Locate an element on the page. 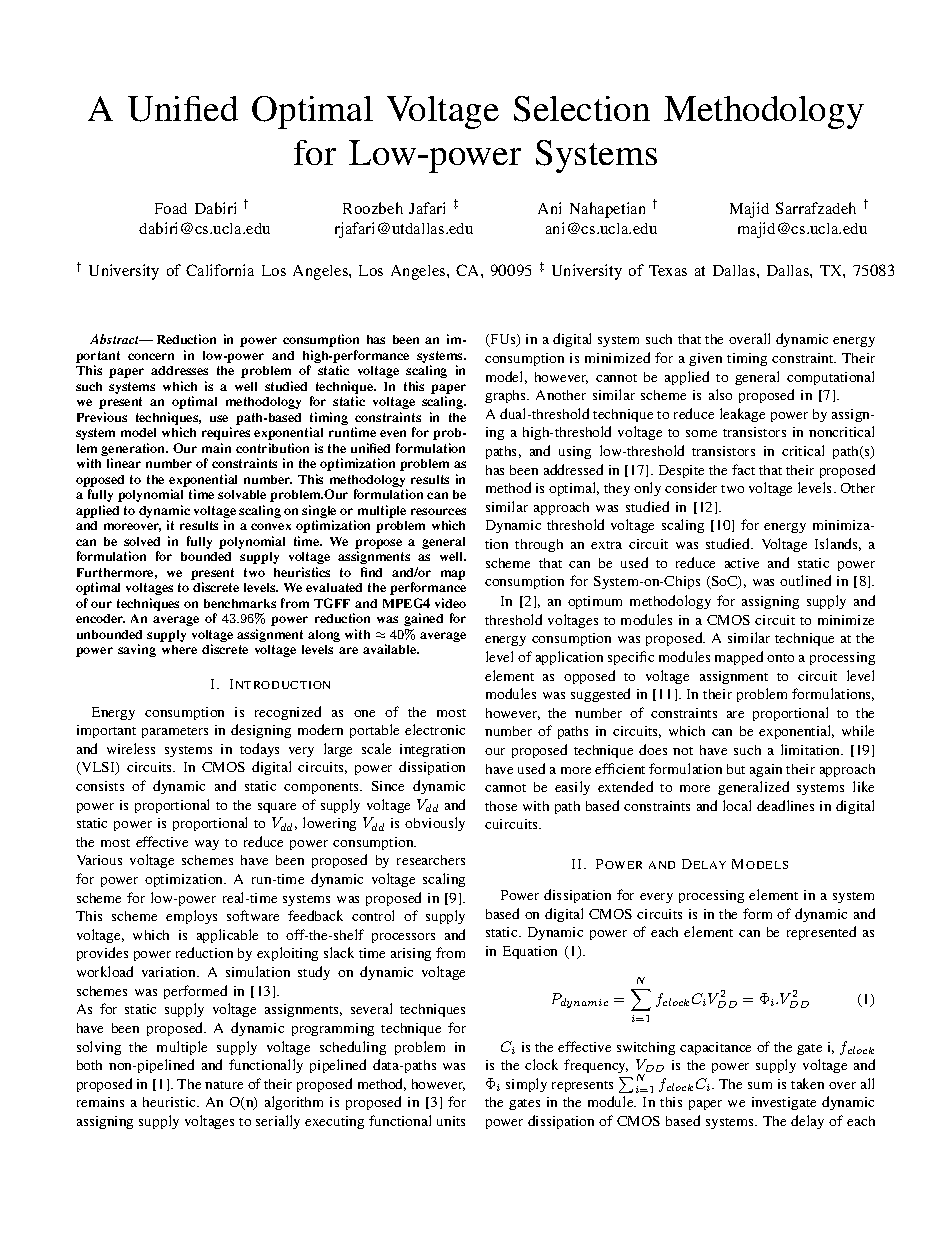 This document has height=1233, width=952. solvable is located at coordinates (242, 494).
